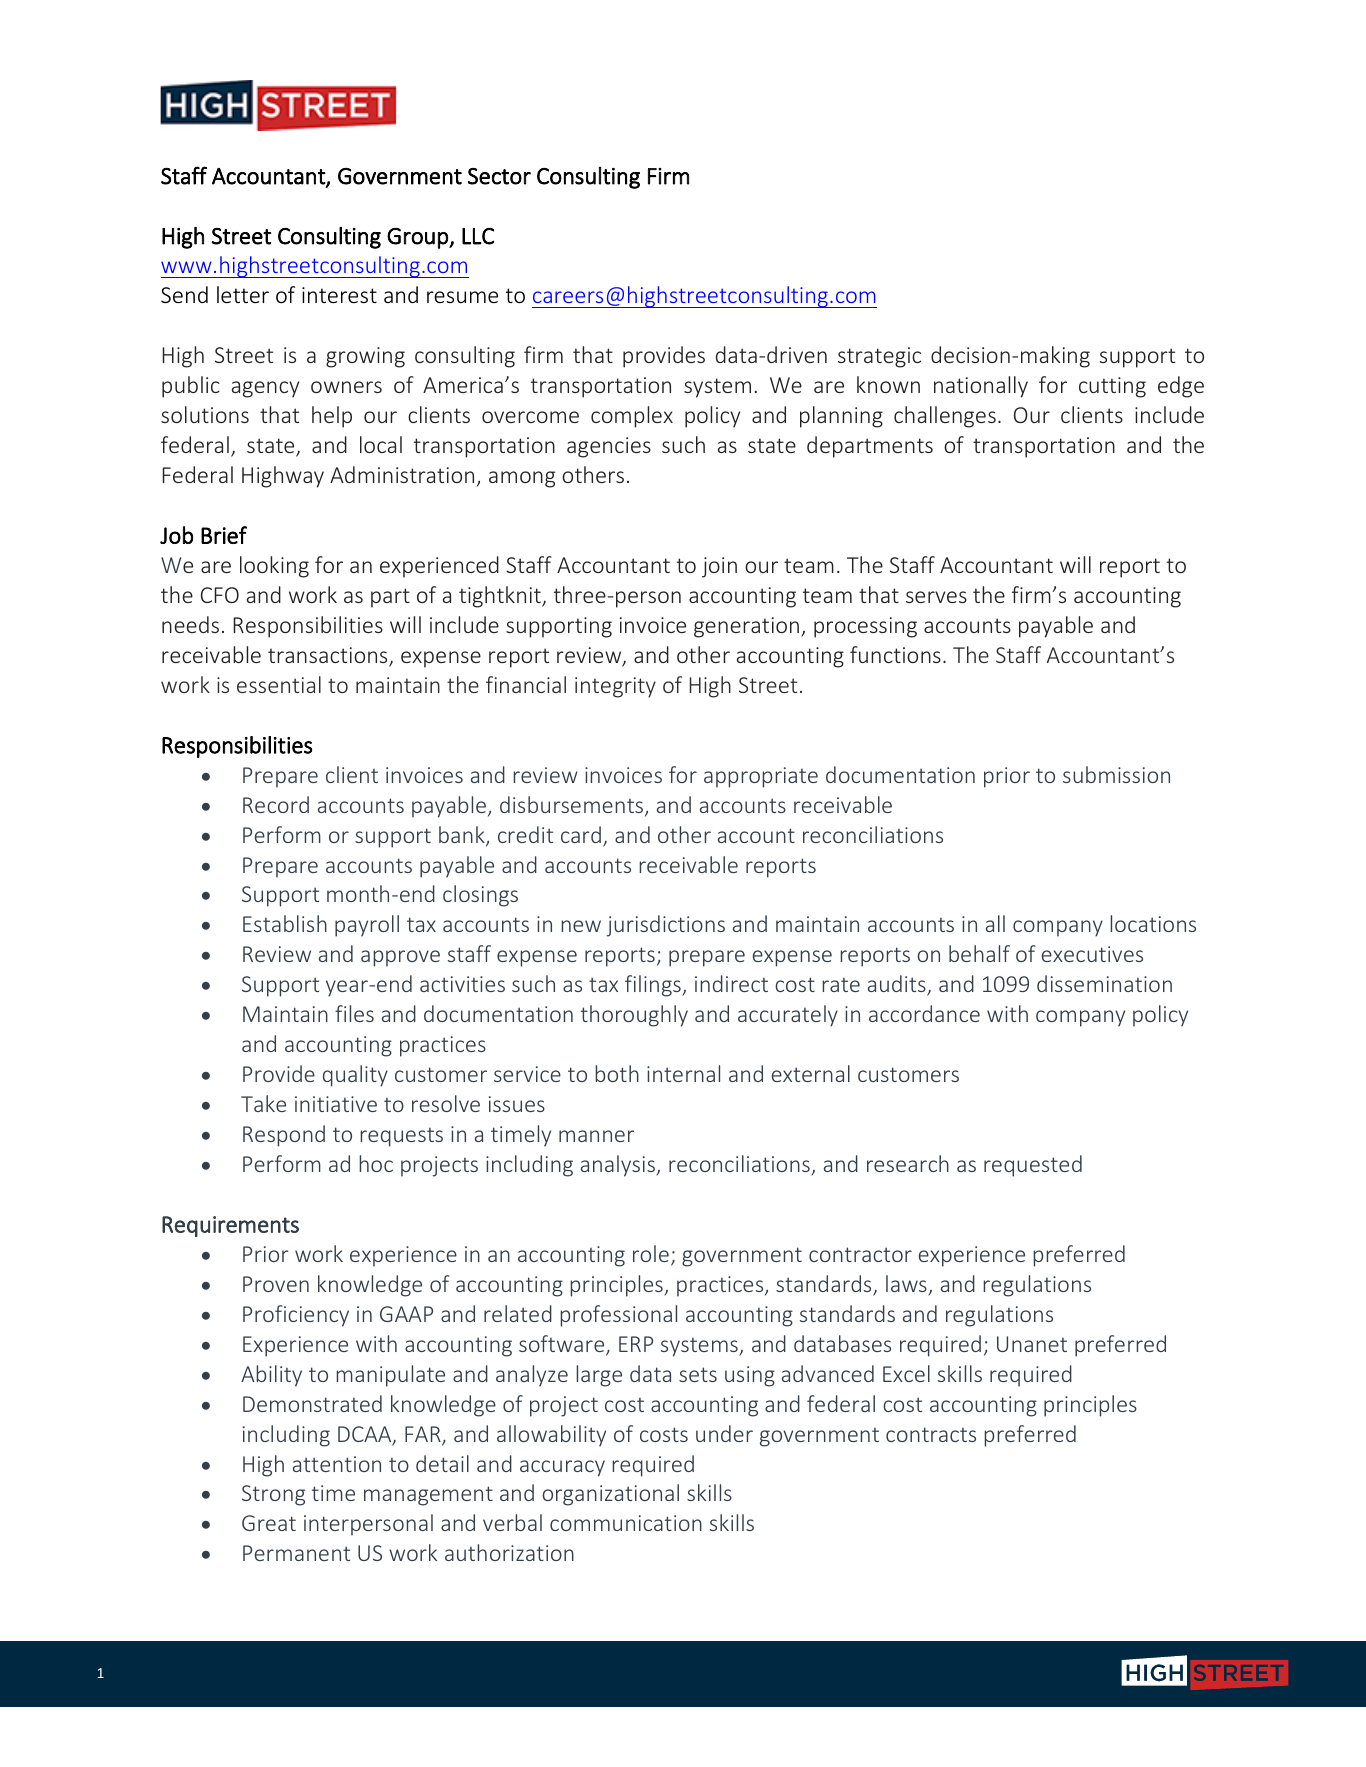  Describe the element at coordinates (499, 176) in the screenshot. I see `Sector` at that location.
